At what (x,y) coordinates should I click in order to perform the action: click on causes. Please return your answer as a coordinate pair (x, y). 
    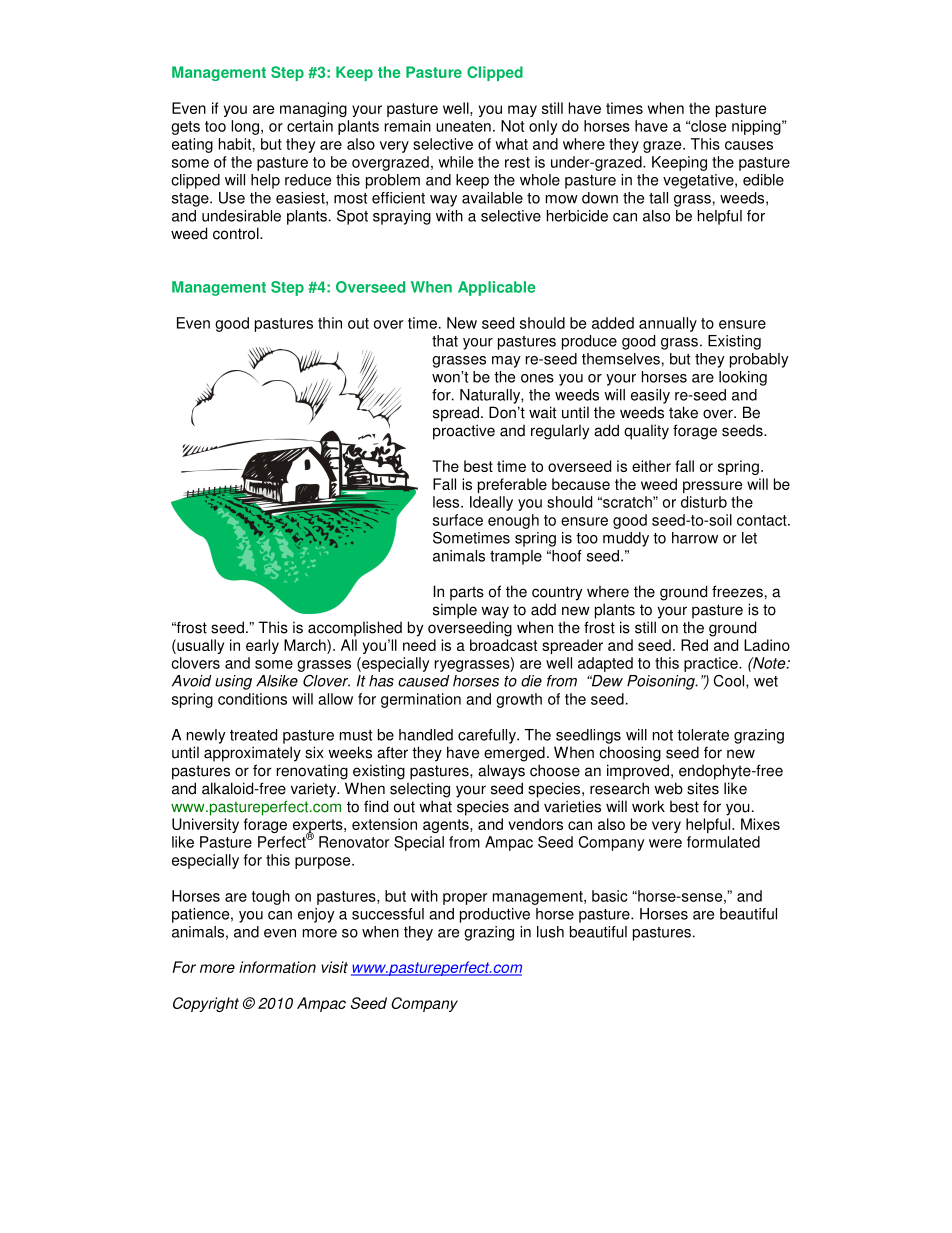
    Looking at the image, I should click on (749, 145).
